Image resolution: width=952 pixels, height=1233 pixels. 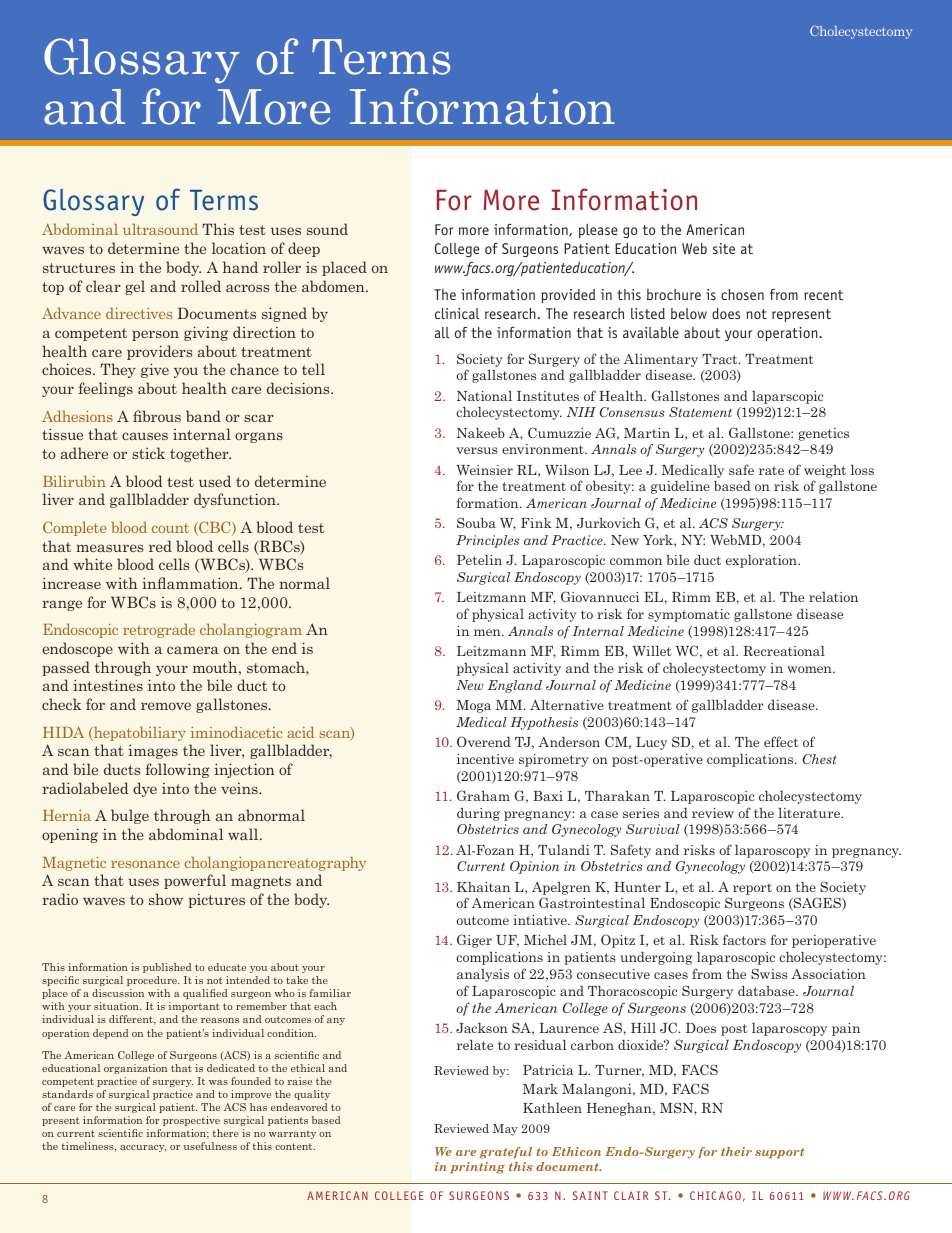 I want to click on printing, so click(x=477, y=1168).
